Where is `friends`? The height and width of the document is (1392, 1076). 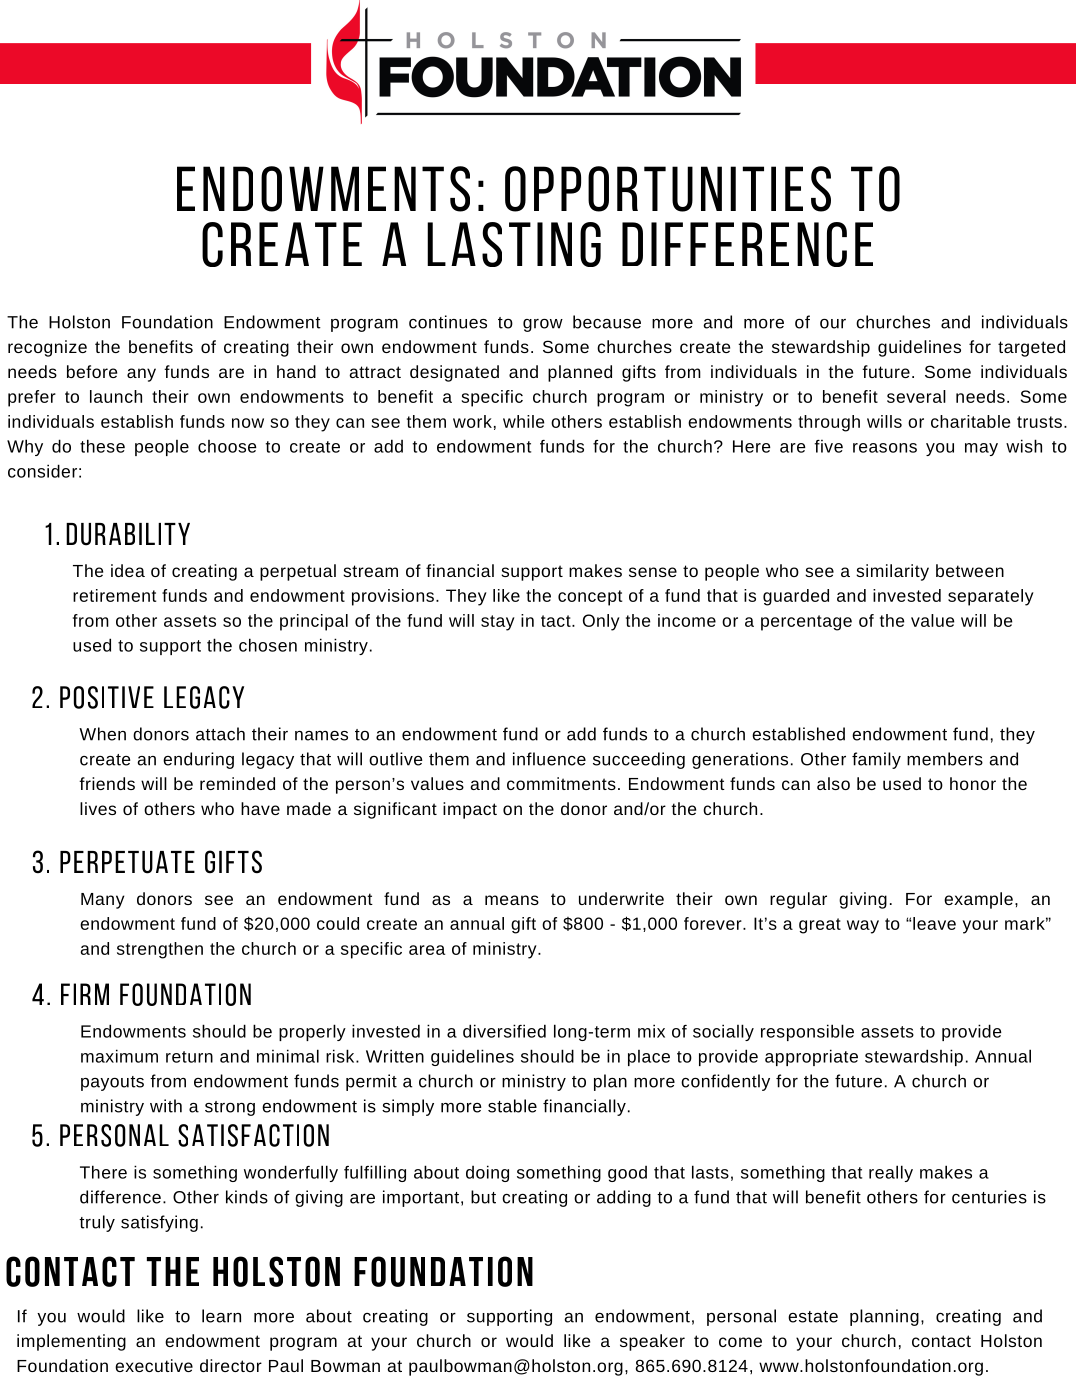 friends is located at coordinates (107, 783).
